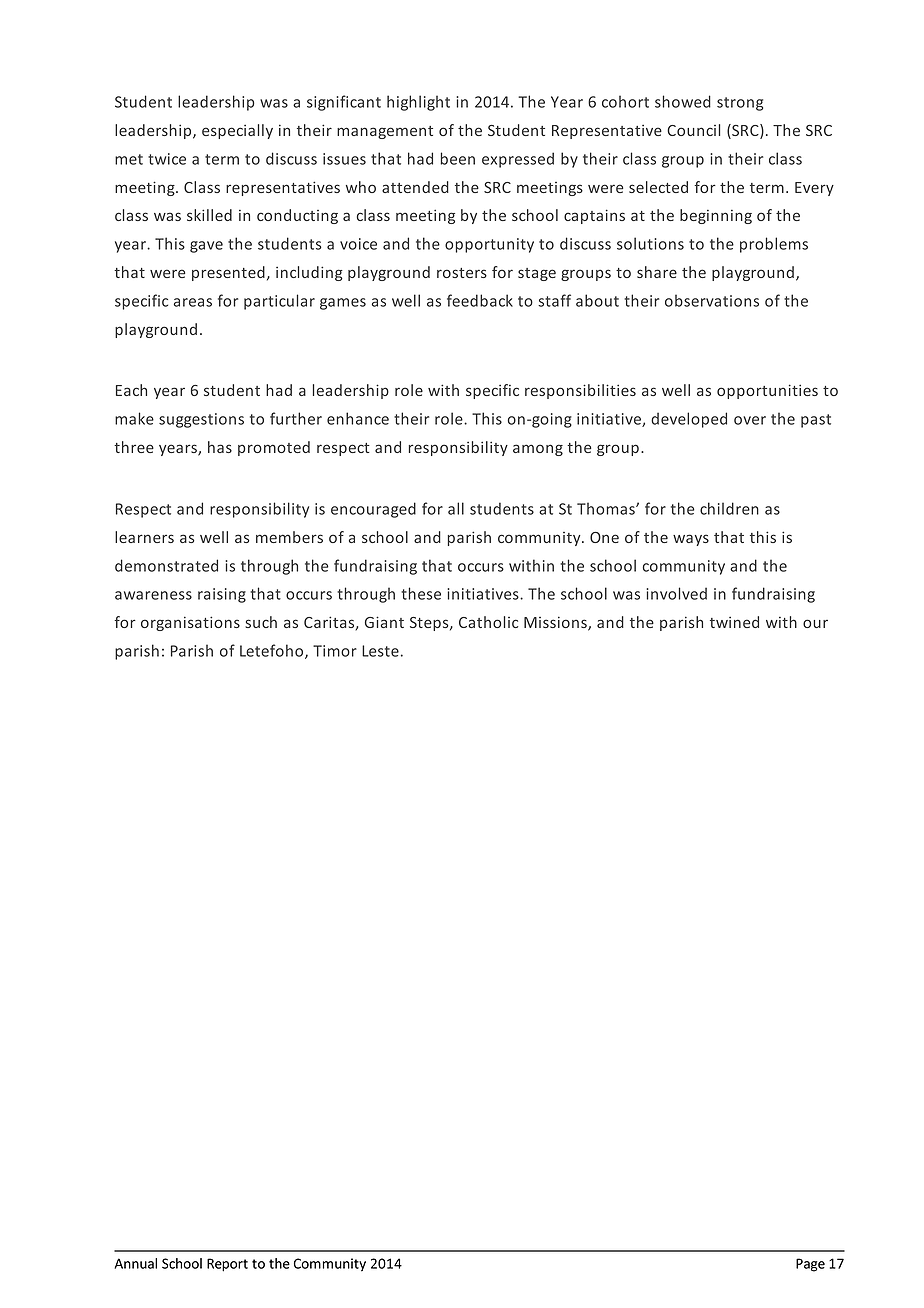 The height and width of the screenshot is (1308, 924). Describe the element at coordinates (457, 158) in the screenshot. I see `been` at that location.
